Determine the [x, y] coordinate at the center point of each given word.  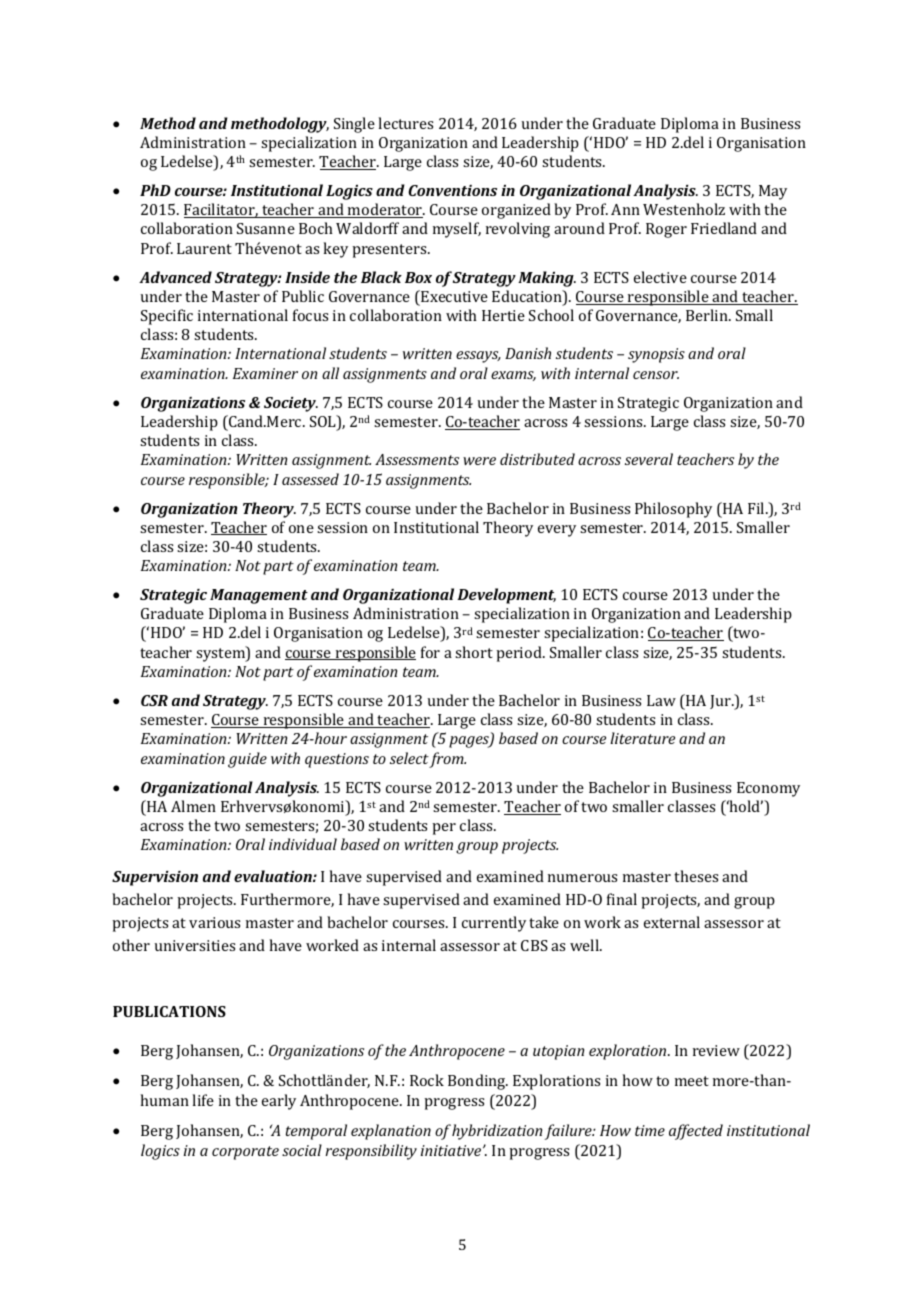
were [479, 461]
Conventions [452, 190]
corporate [245, 1153]
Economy [768, 789]
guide [247, 760]
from [447, 760]
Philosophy [673, 510]
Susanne [266, 228]
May [773, 192]
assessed [310, 479]
